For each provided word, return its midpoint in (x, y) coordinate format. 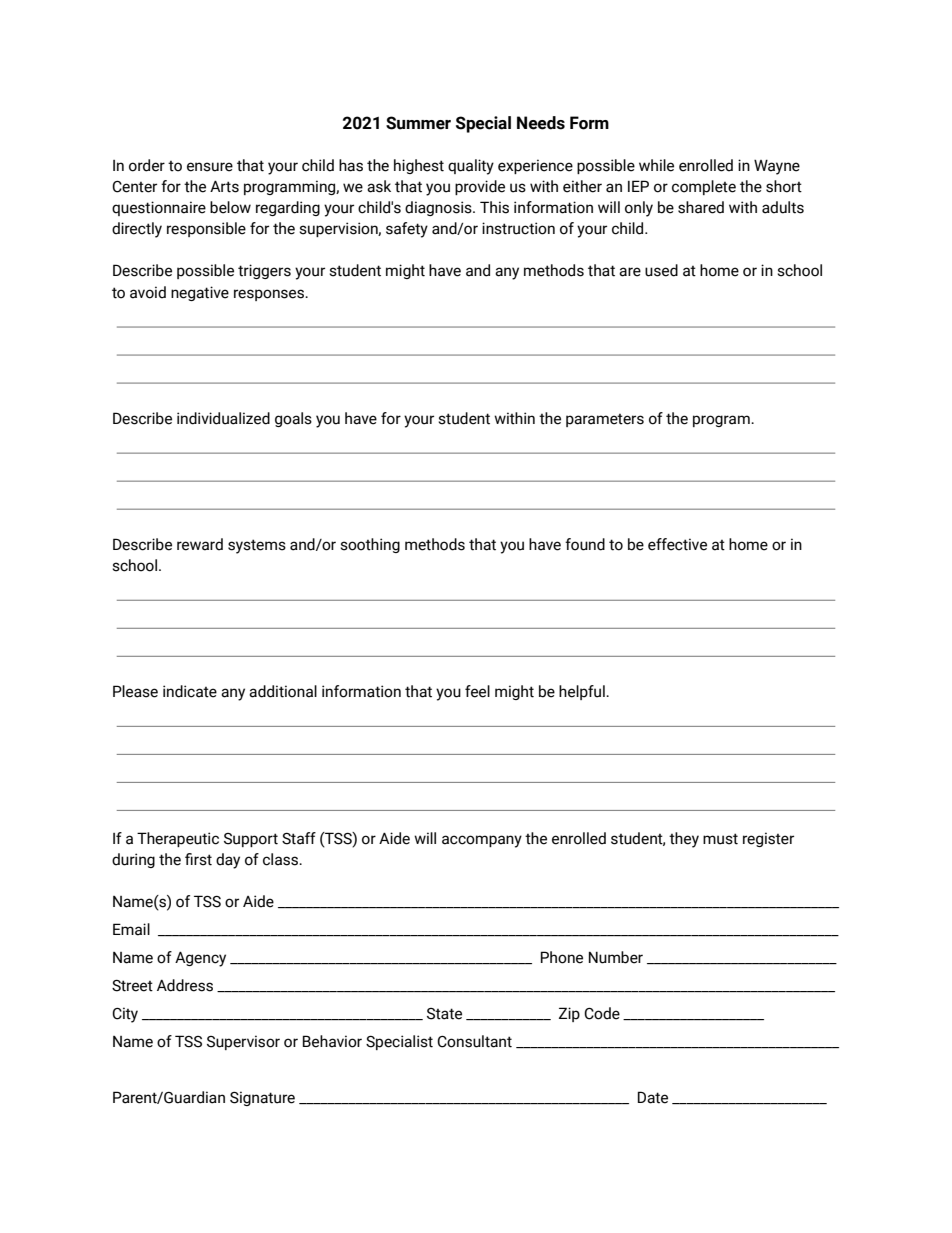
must (720, 839)
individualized (223, 418)
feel (477, 691)
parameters (605, 420)
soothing (370, 545)
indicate (190, 691)
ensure (210, 167)
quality (471, 167)
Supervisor (243, 1042)
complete (704, 187)
